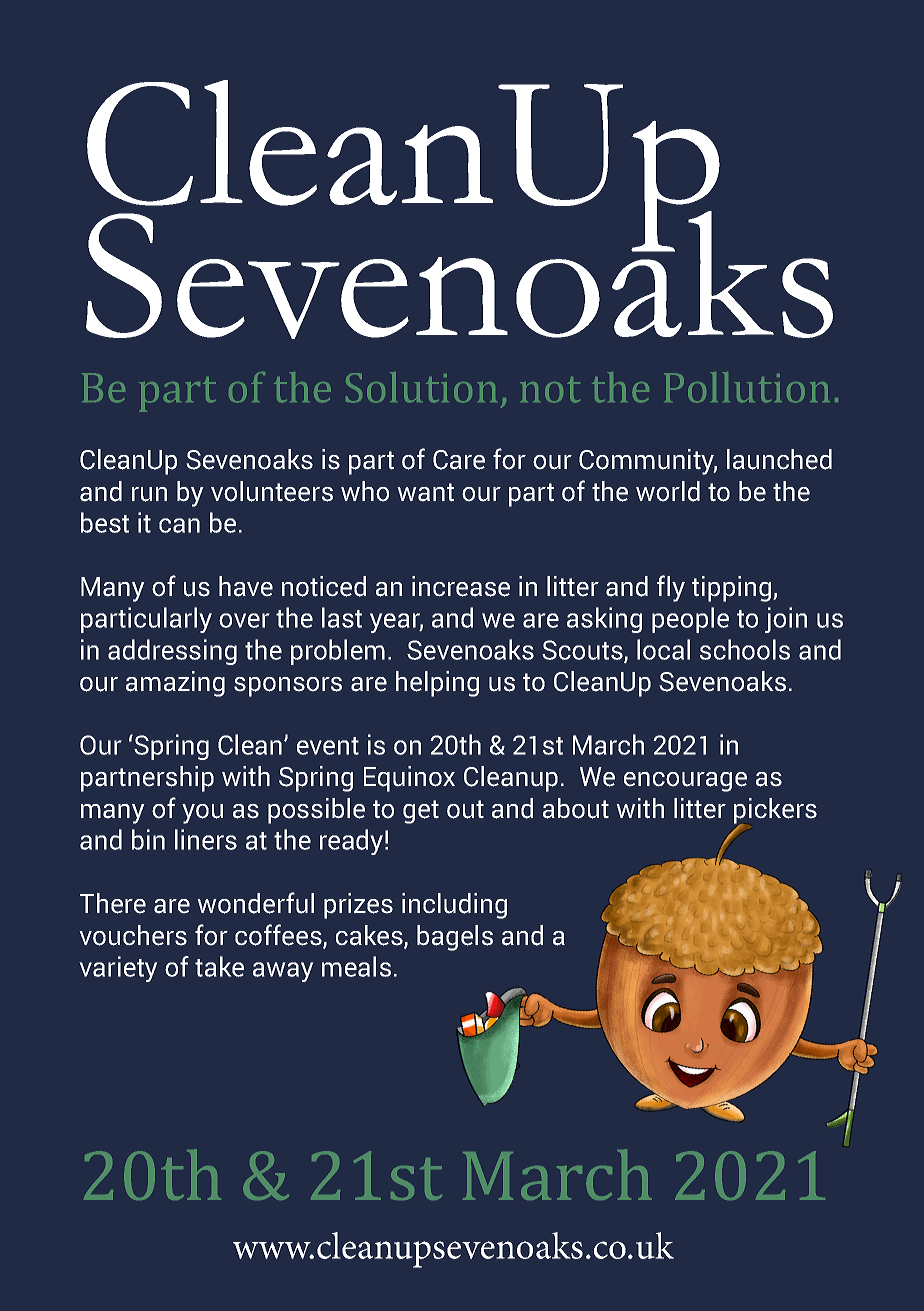 The image size is (924, 1311). I want to click on encourage, so click(685, 782).
